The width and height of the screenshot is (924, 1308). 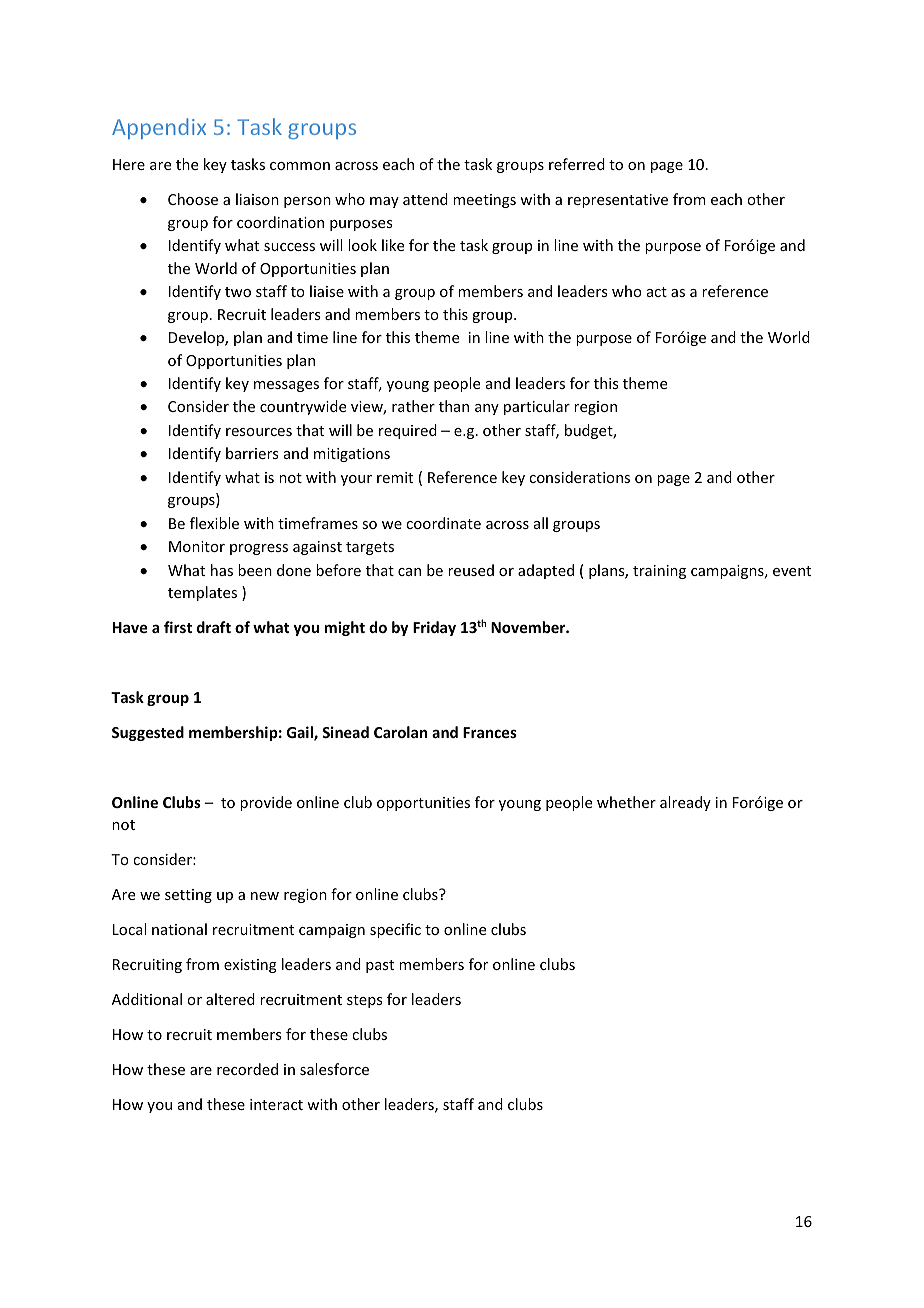 What do you see at coordinates (484, 201) in the screenshot?
I see `meetings` at bounding box center [484, 201].
